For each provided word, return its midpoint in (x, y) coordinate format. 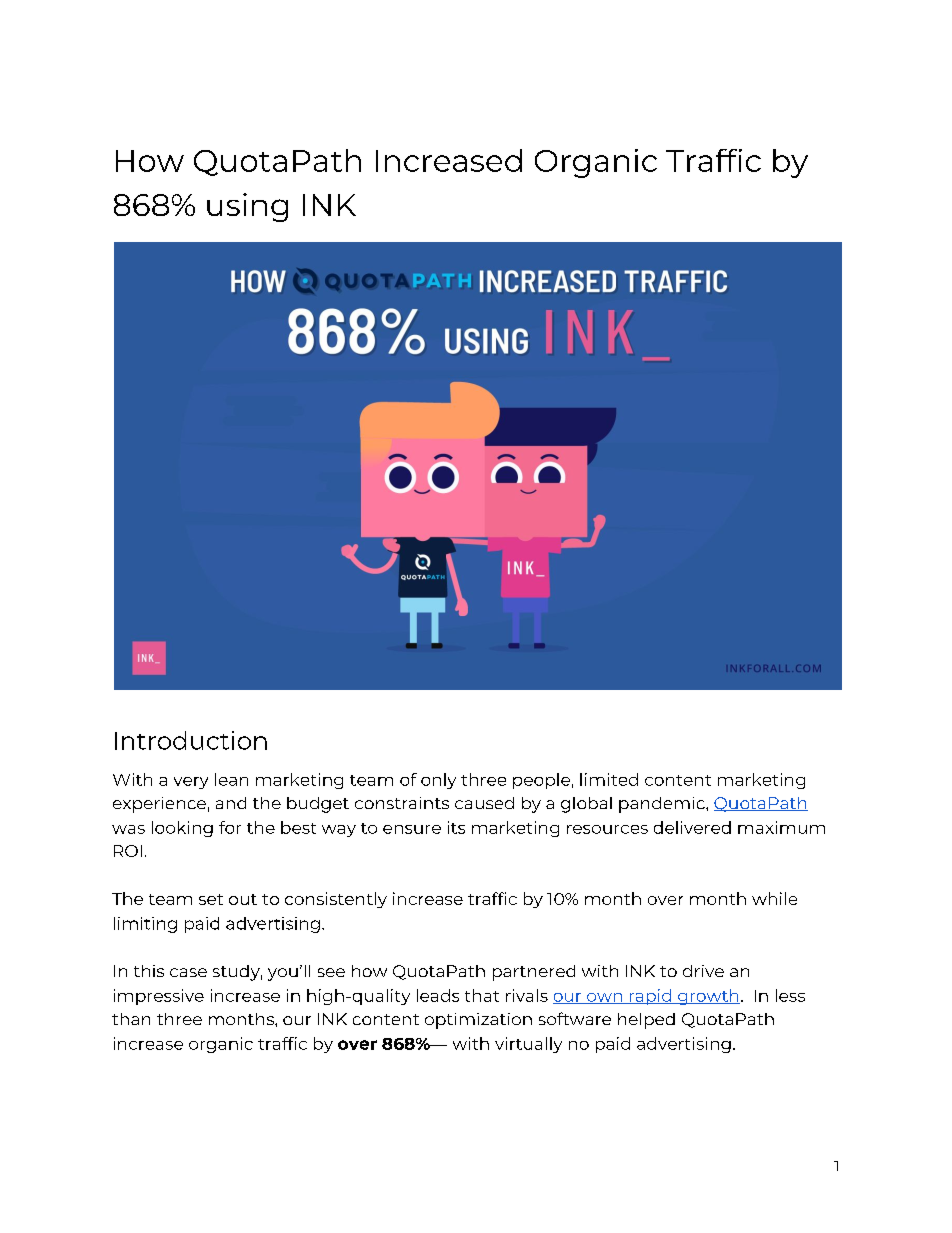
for (230, 827)
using (247, 207)
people (541, 781)
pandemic (663, 805)
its (456, 827)
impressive (159, 997)
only (438, 781)
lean (231, 779)
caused (484, 803)
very (191, 783)
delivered (692, 827)
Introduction (191, 740)
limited (609, 779)
